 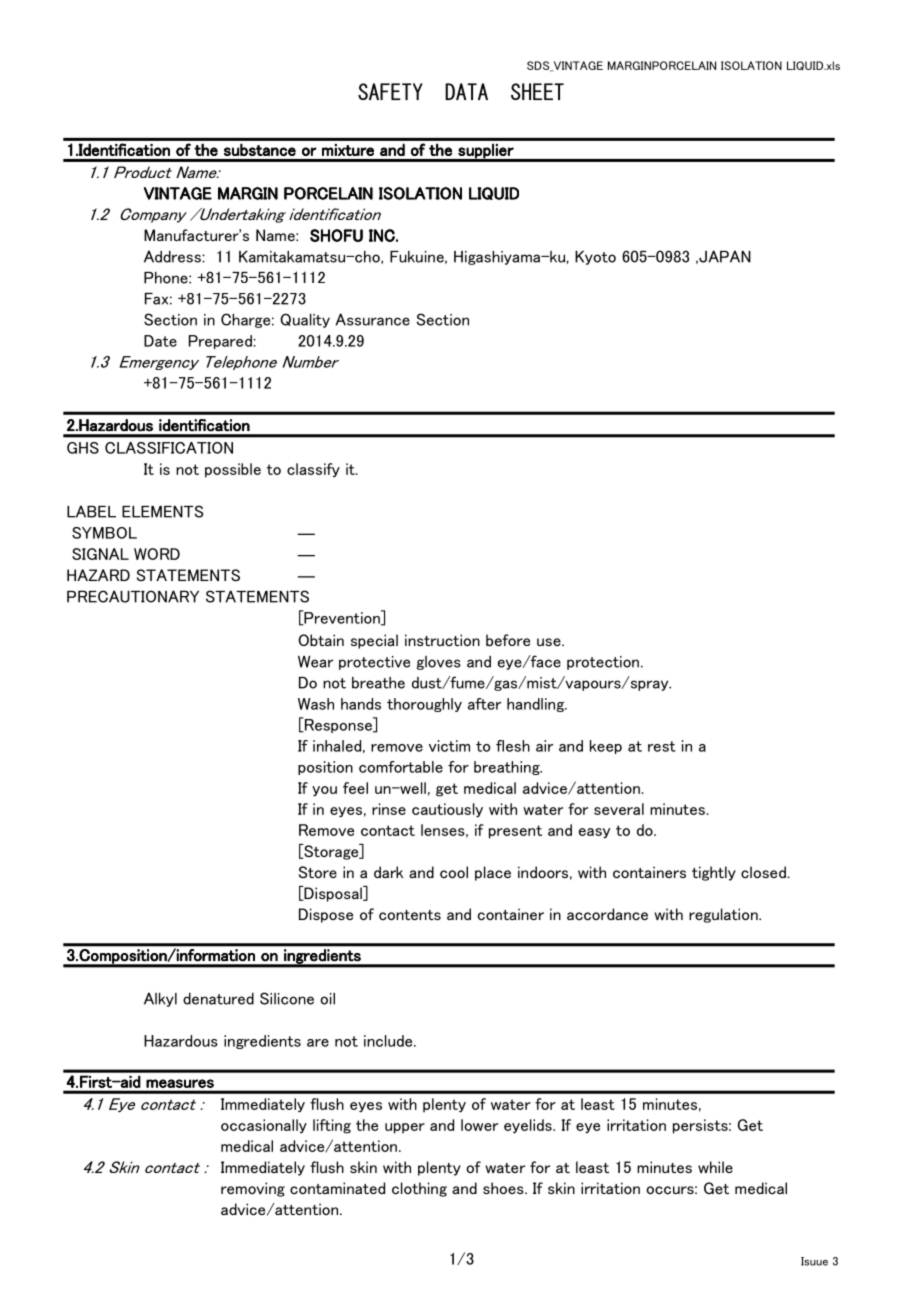 What do you see at coordinates (619, 809) in the screenshot?
I see `several` at bounding box center [619, 809].
